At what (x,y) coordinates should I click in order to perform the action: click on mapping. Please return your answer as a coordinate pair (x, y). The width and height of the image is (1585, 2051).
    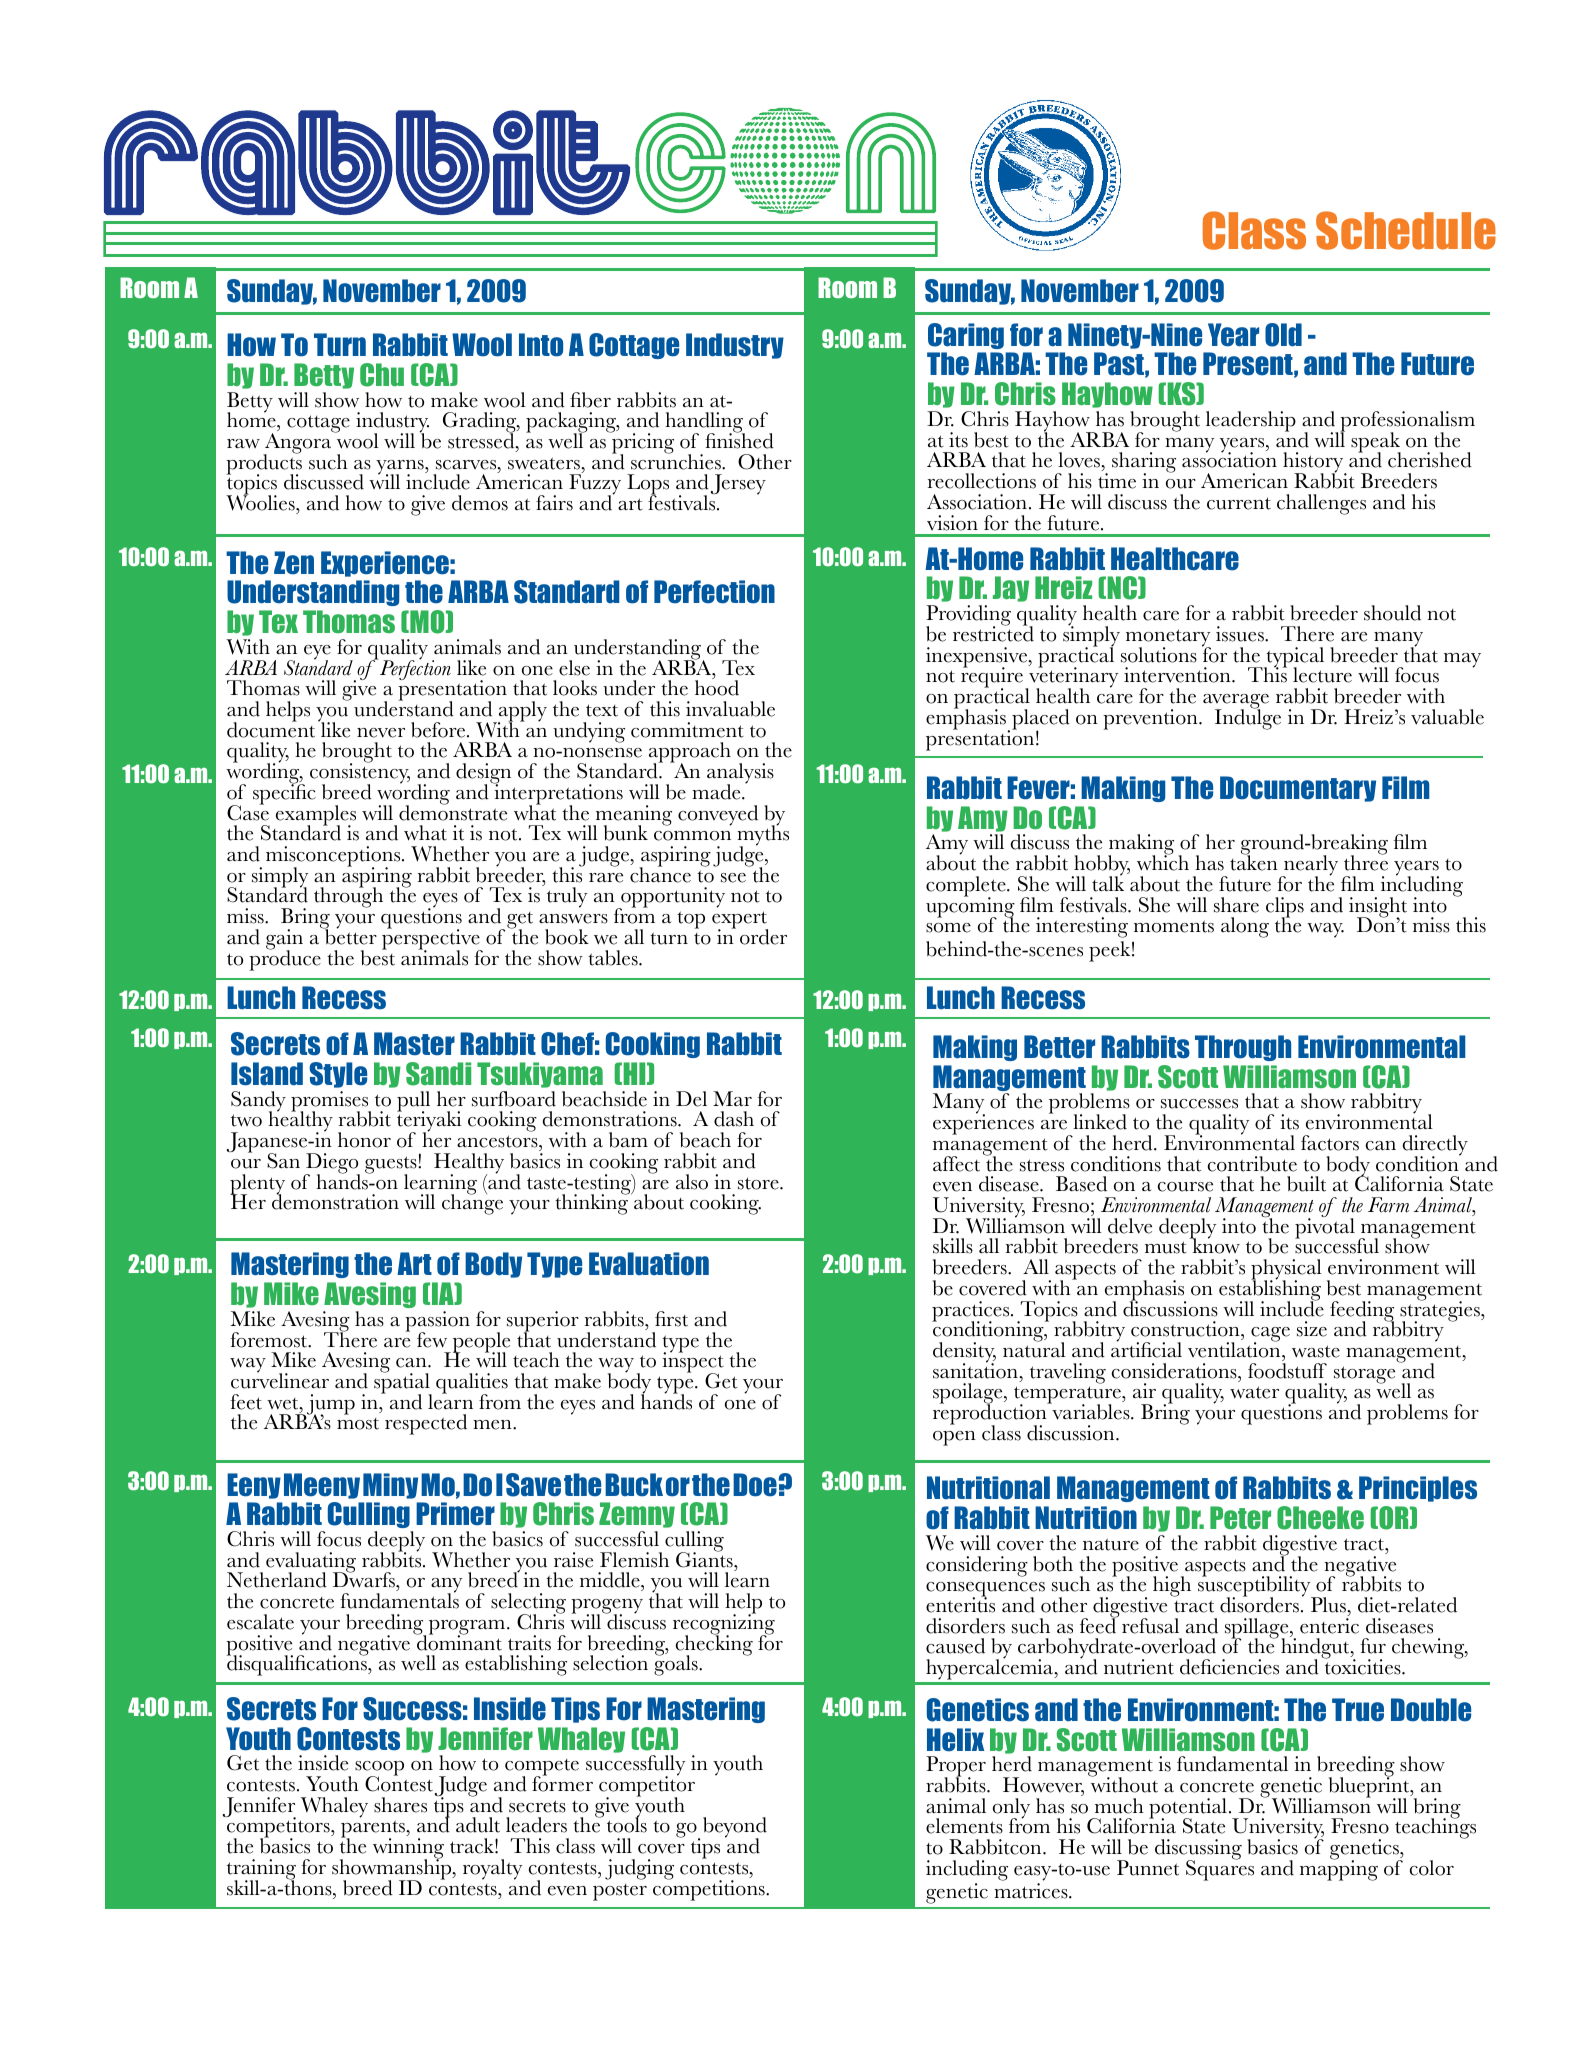
    Looking at the image, I should click on (1339, 1869).
